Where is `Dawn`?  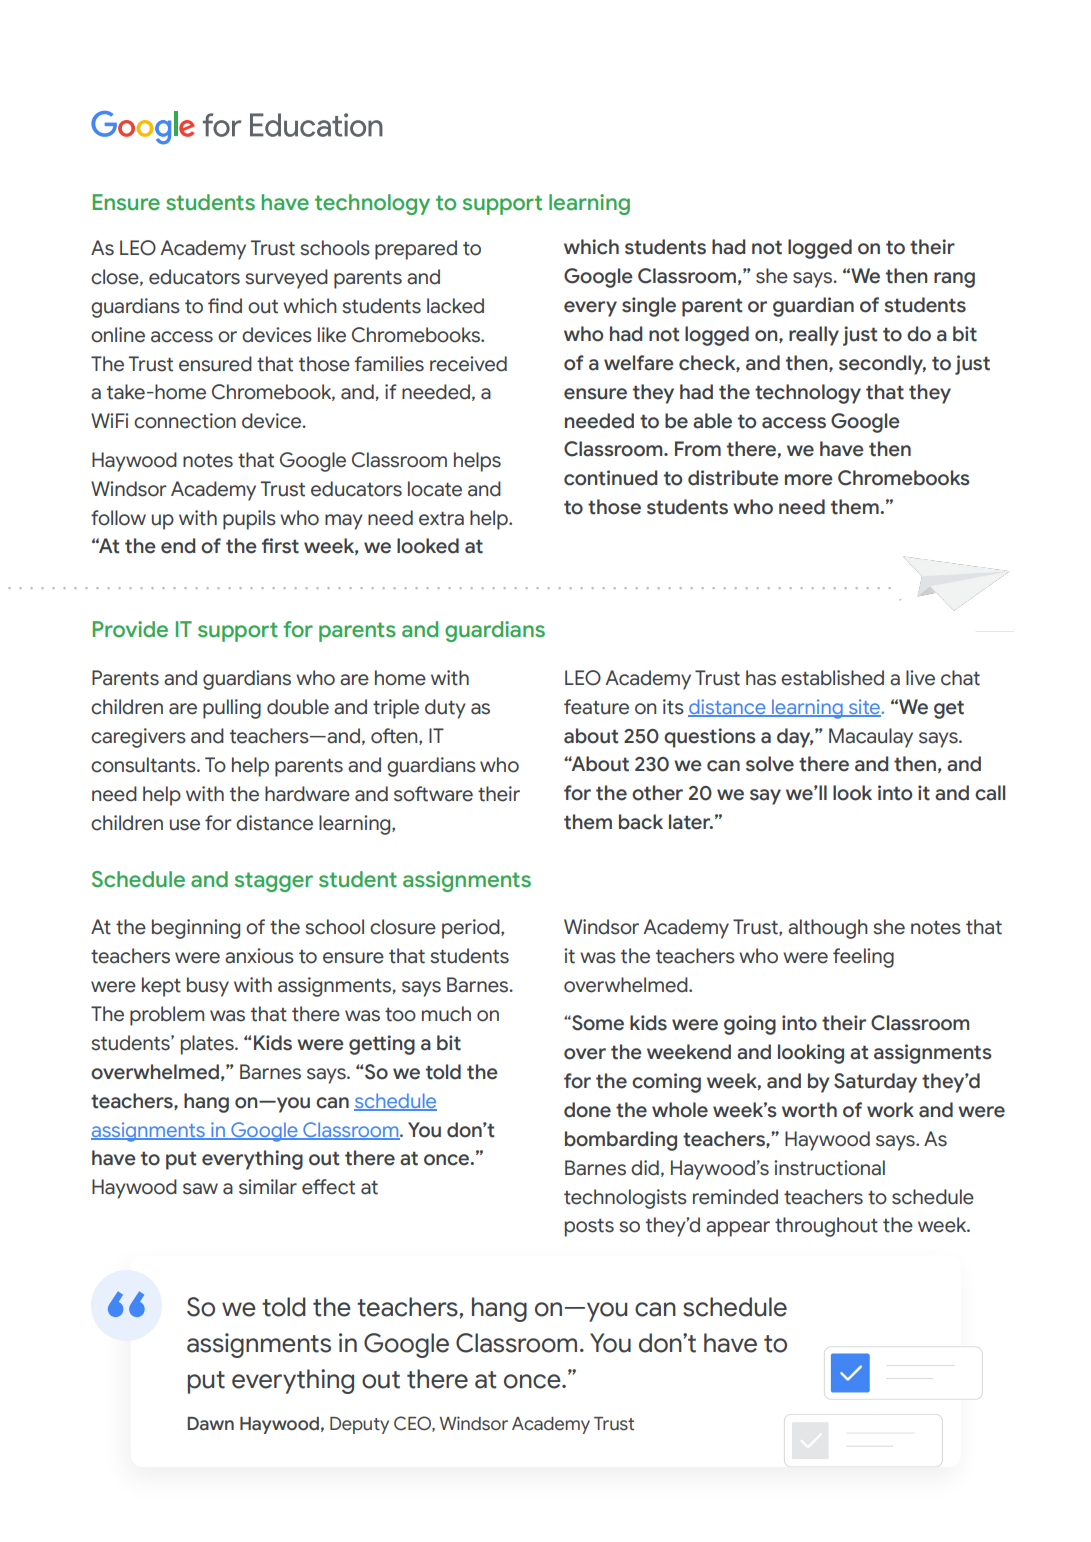 Dawn is located at coordinates (210, 1424).
